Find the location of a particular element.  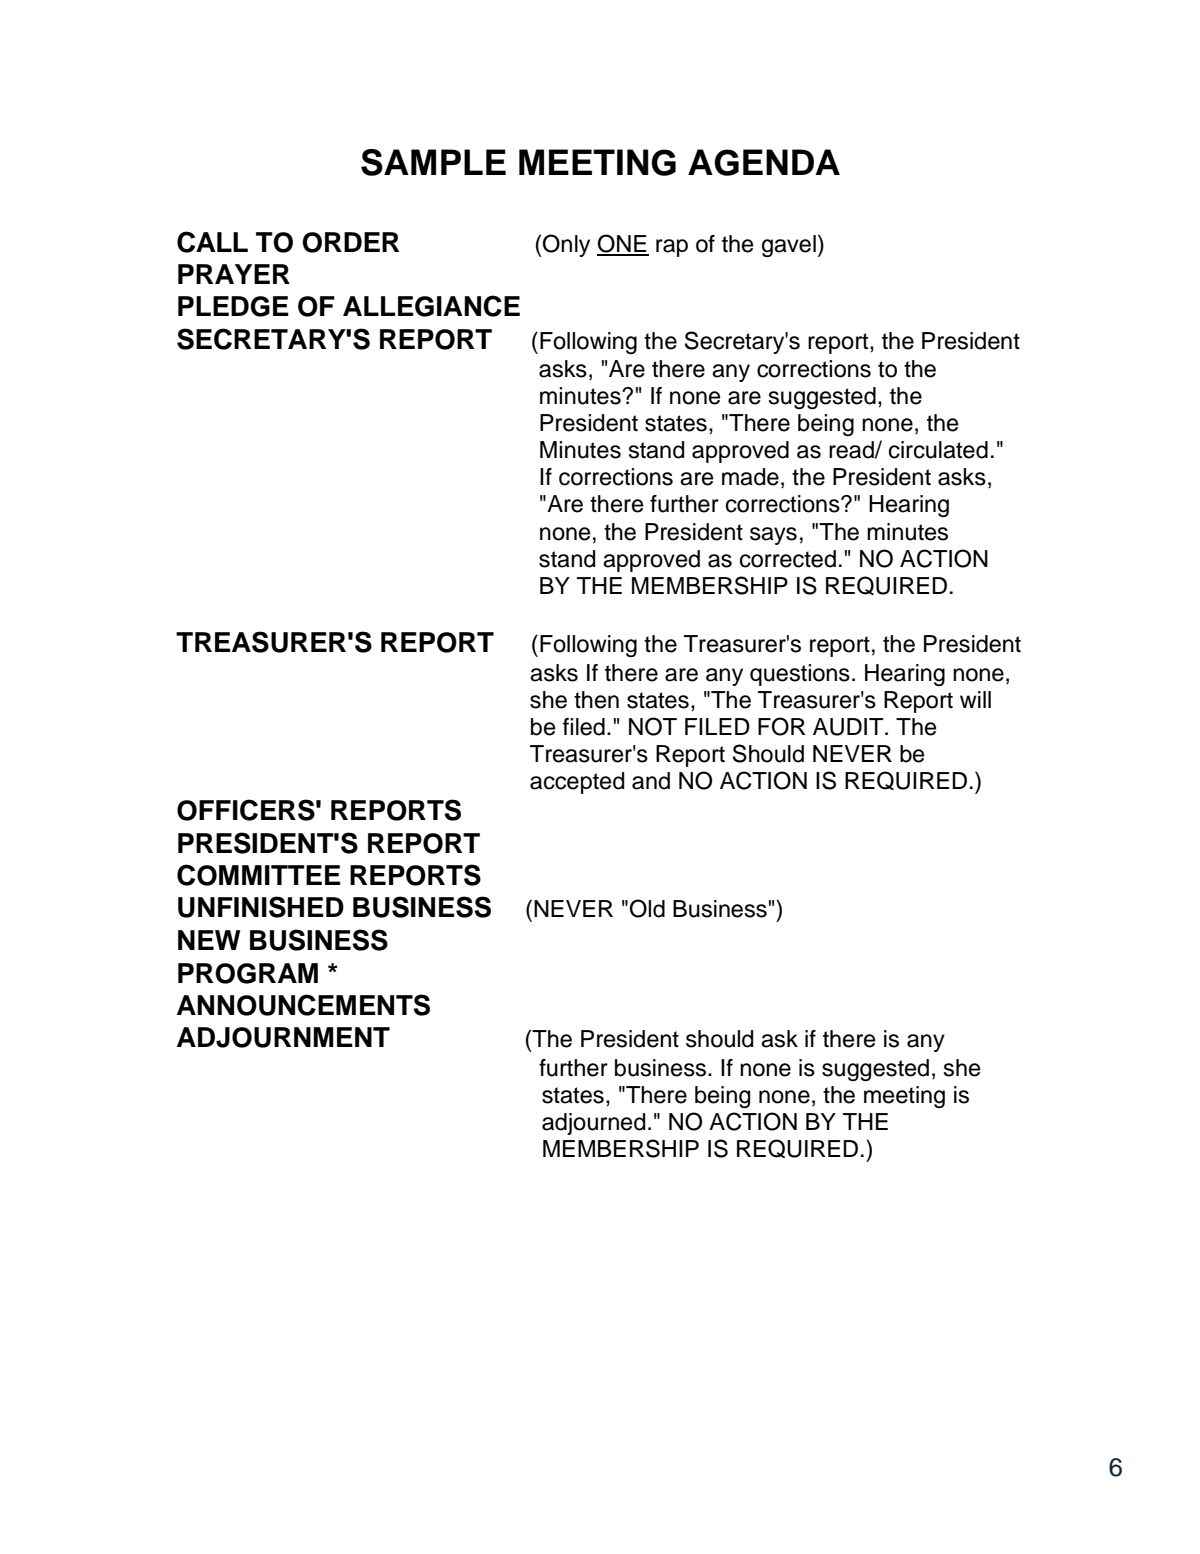

Only is located at coordinates (565, 245).
